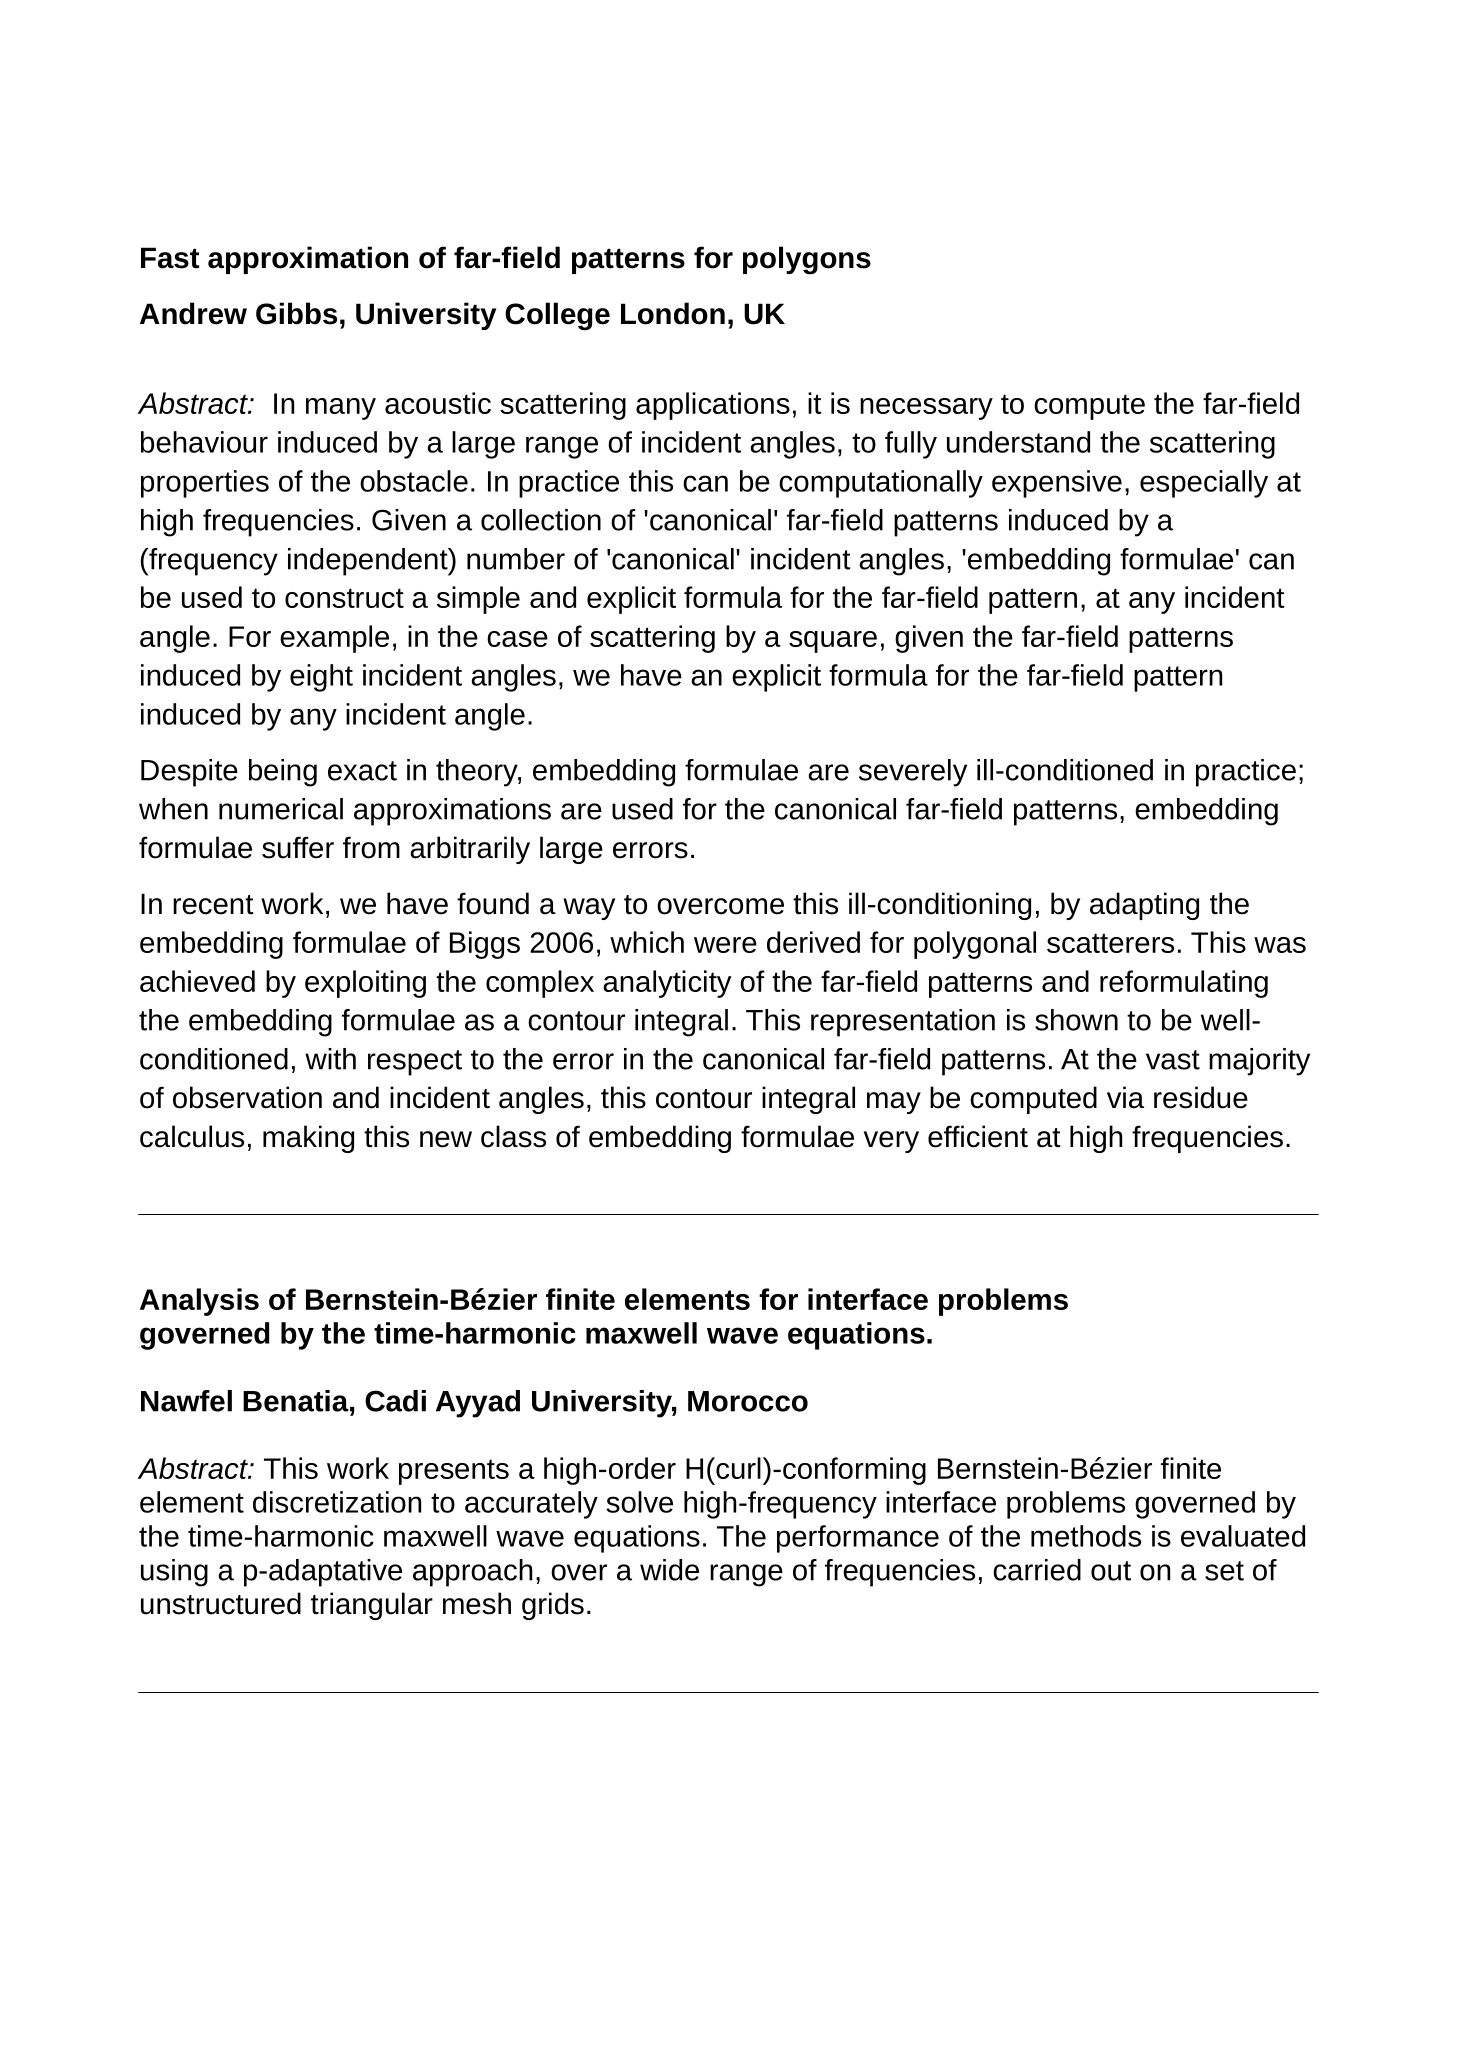 Image resolution: width=1458 pixels, height=2062 pixels. What do you see at coordinates (308, 1139) in the page?
I see `making` at bounding box center [308, 1139].
